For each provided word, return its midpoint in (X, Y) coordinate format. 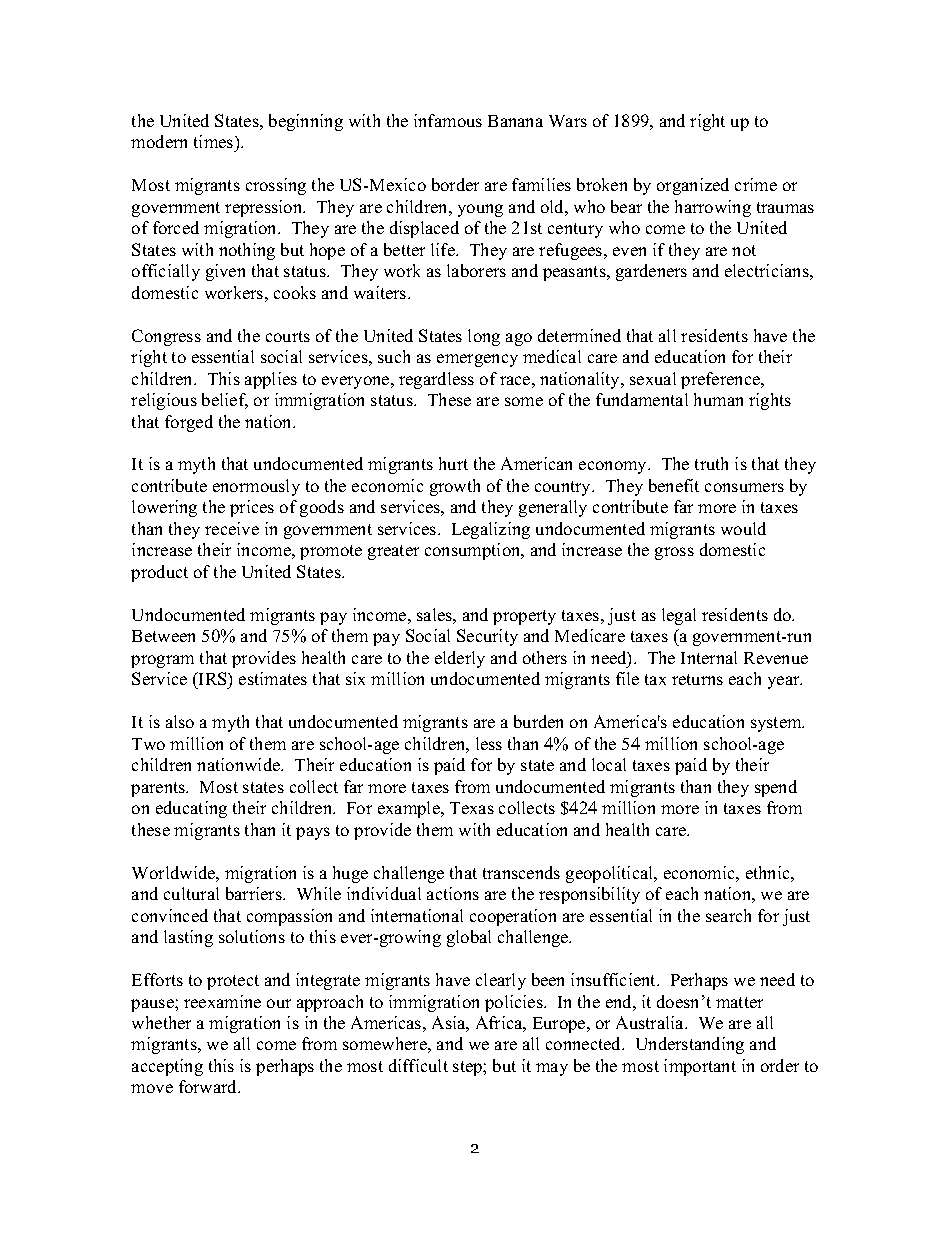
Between (163, 636)
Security (487, 637)
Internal (709, 657)
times (215, 143)
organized (693, 186)
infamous (448, 120)
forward (209, 1086)
